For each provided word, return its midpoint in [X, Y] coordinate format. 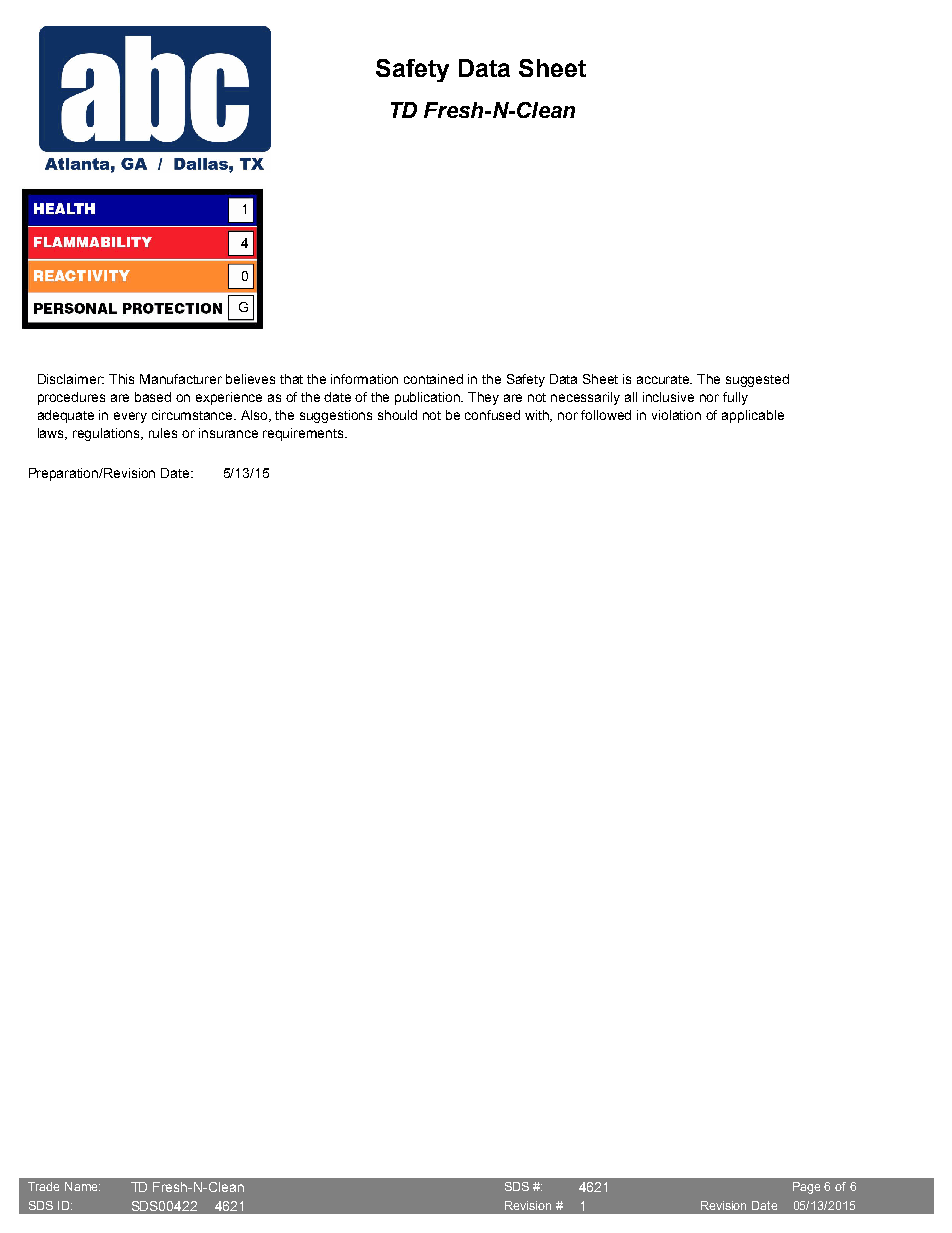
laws [52, 434]
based [153, 397]
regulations [108, 434]
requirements [304, 434]
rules [163, 433]
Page [806, 1188]
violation [676, 415]
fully [735, 398]
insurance [228, 433]
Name [82, 1186]
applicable [753, 416]
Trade [43, 1186]
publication [429, 398]
